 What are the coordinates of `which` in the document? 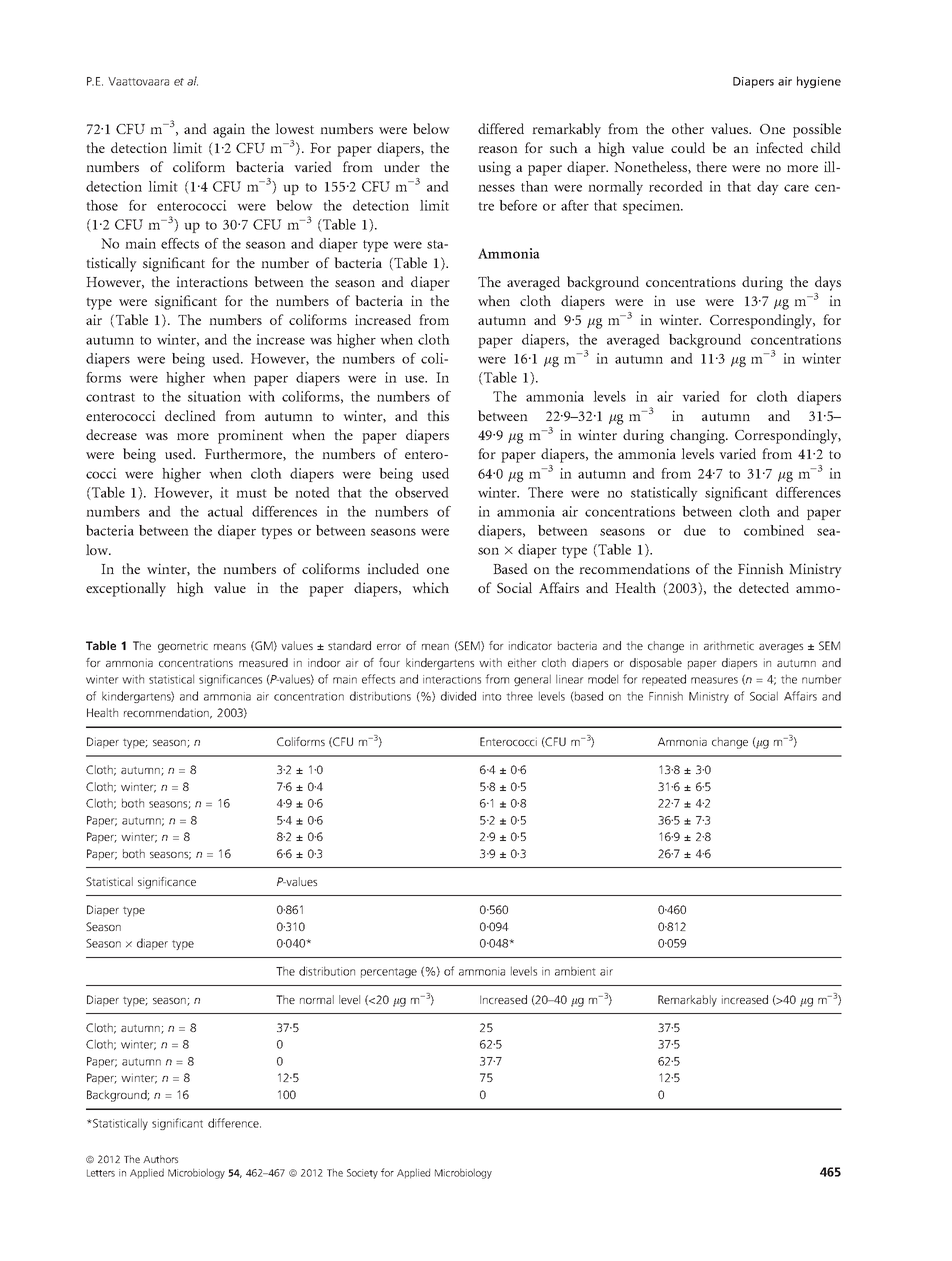 It's located at (430, 587).
